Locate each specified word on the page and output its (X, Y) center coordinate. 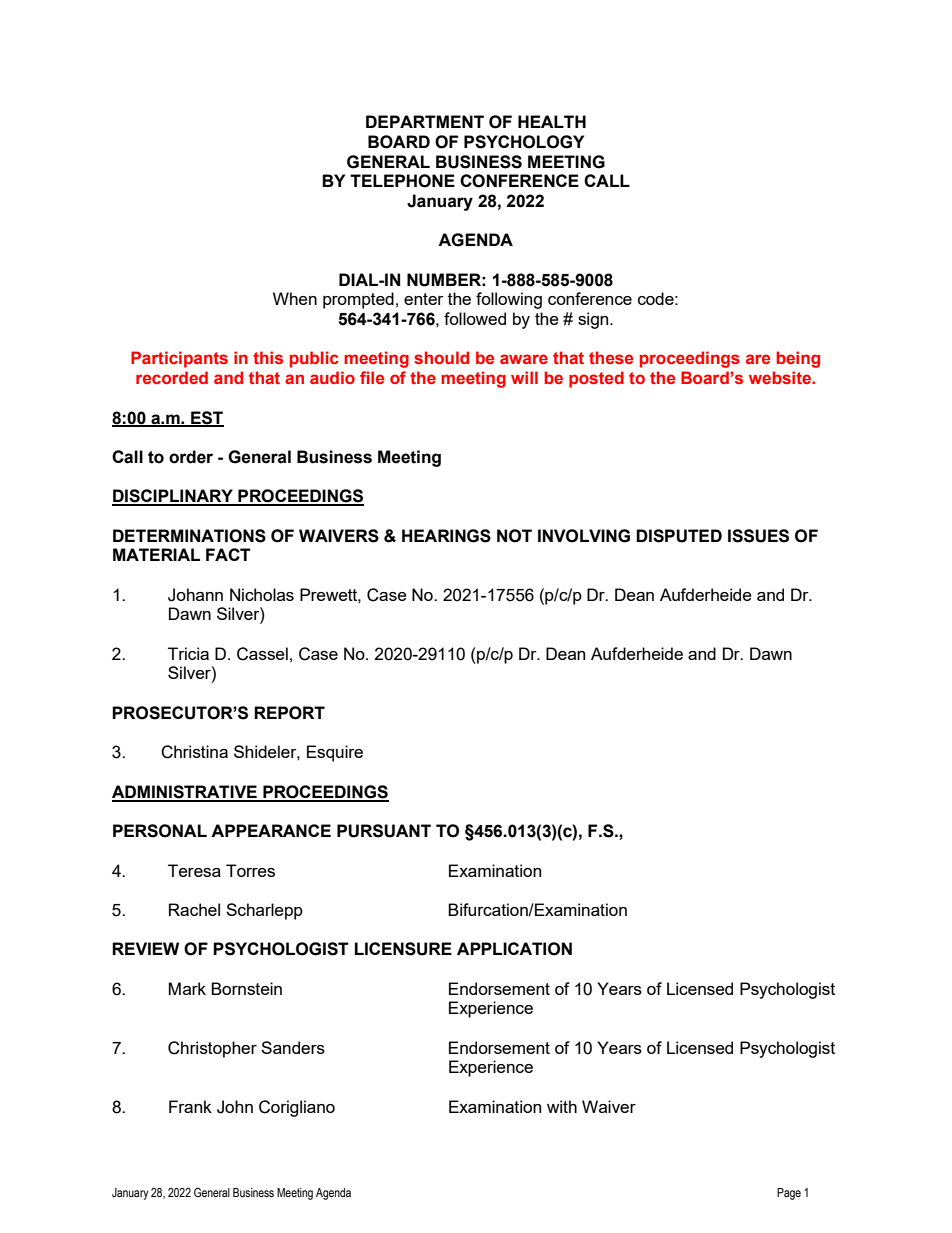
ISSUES (758, 536)
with (562, 1106)
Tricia (188, 653)
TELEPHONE (402, 181)
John (235, 1107)
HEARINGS (446, 536)
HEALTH (552, 121)
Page (789, 1194)
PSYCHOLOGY (524, 142)
